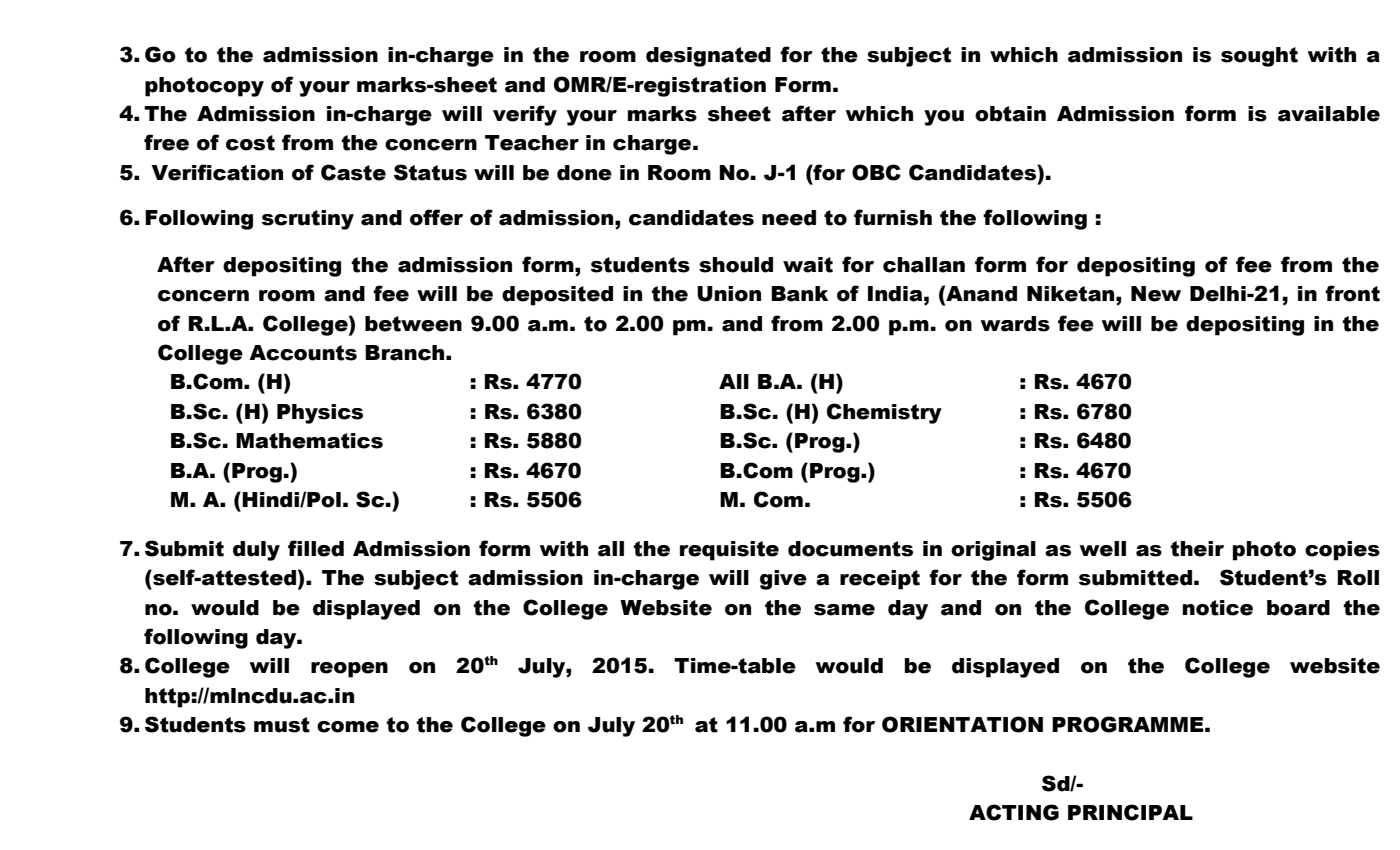  What do you see at coordinates (316, 548) in the document?
I see `filled` at bounding box center [316, 548].
